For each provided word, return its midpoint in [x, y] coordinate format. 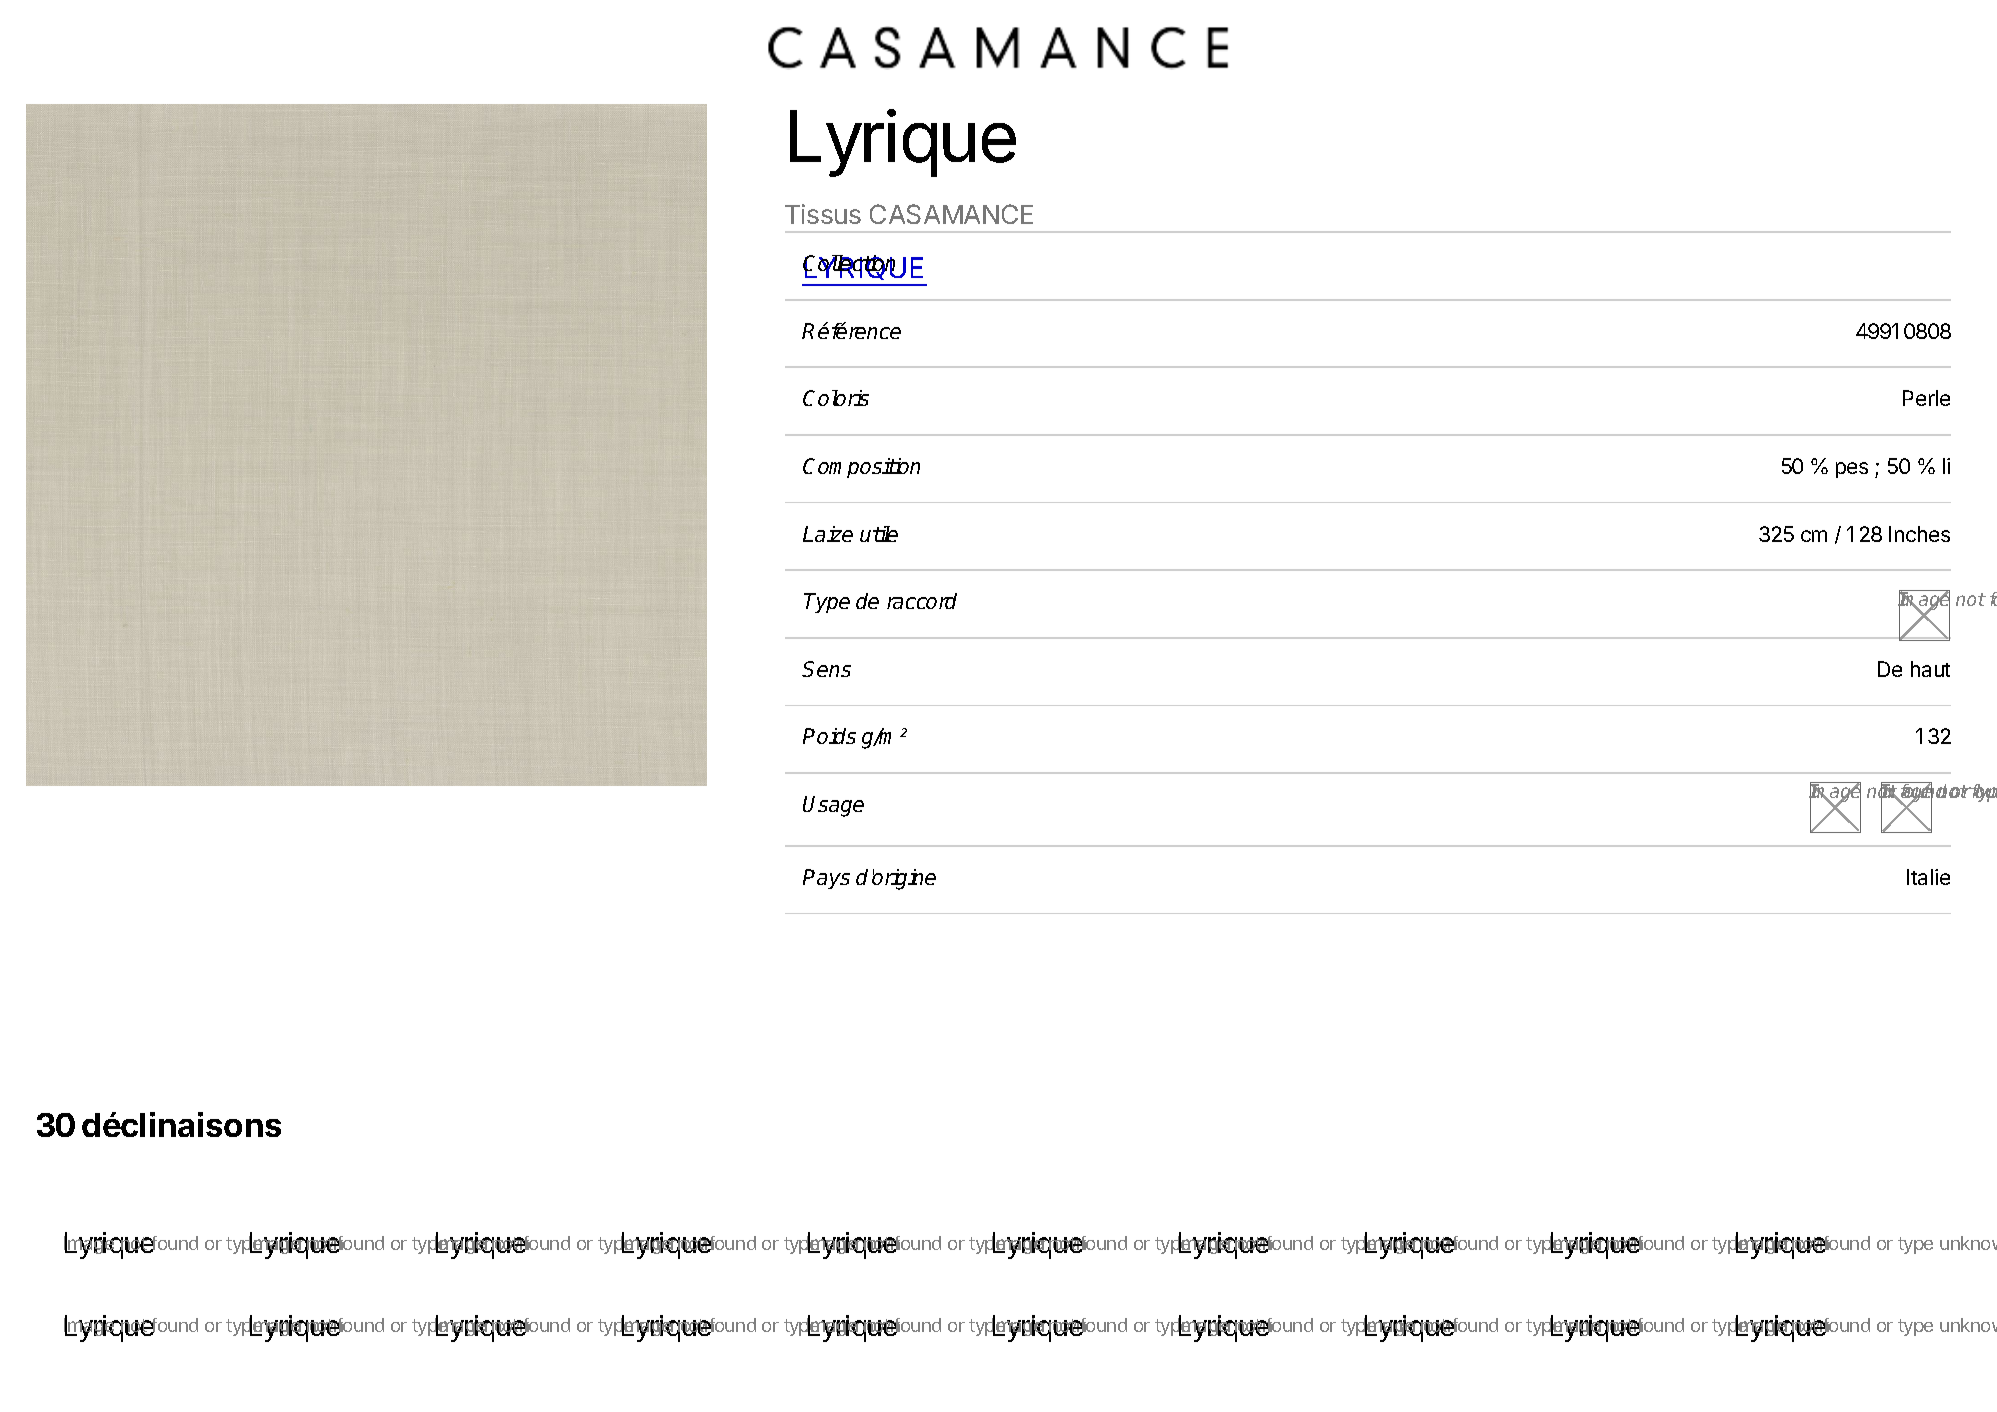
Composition [861, 468]
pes [1852, 470]
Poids [829, 736]
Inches [1919, 534]
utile [879, 534]
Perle [1926, 398]
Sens [826, 669]
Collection [849, 265]
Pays [826, 879]
